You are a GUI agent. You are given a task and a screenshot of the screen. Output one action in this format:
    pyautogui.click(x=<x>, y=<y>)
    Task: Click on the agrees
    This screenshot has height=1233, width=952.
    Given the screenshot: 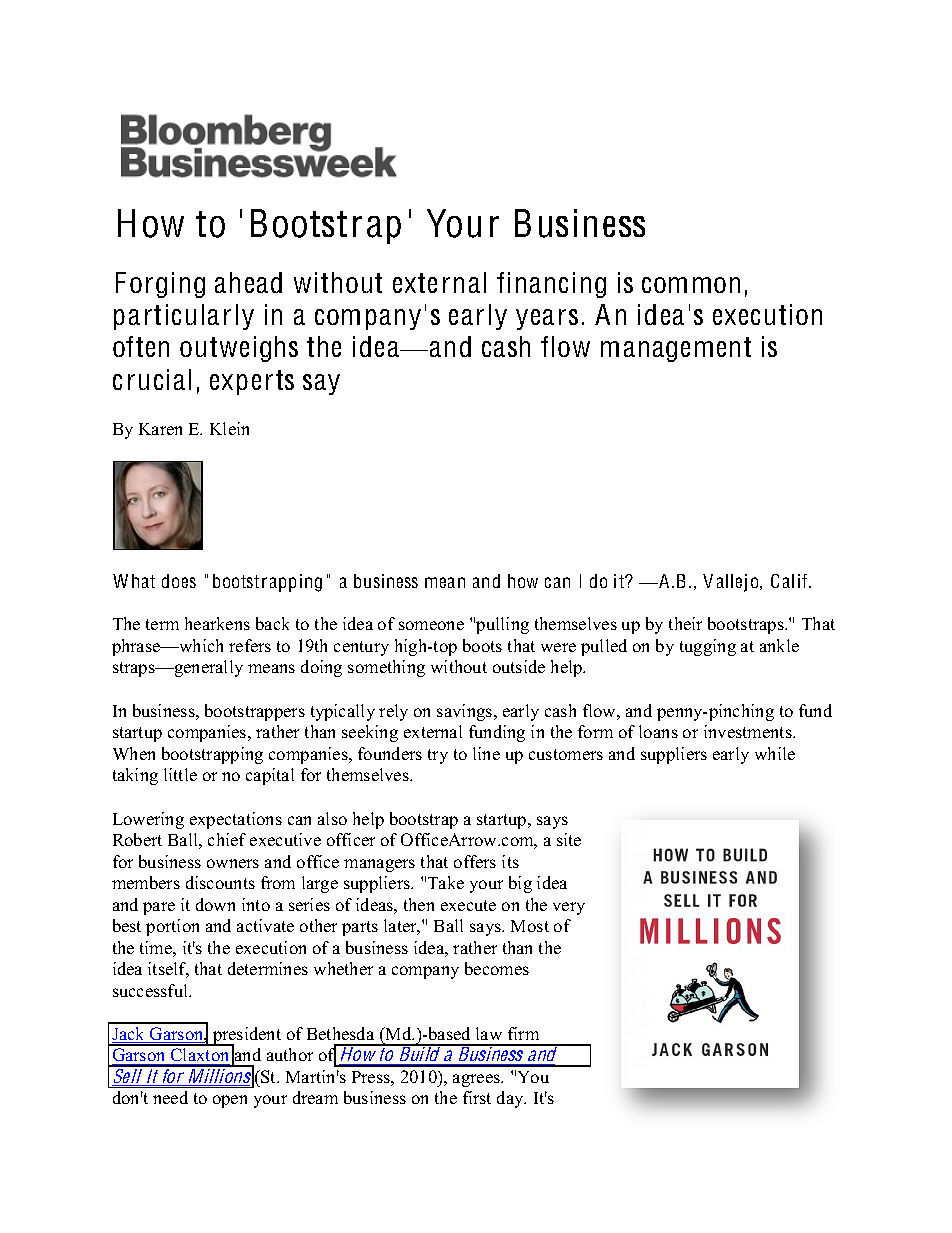 What is the action you would take?
    pyautogui.click(x=477, y=1080)
